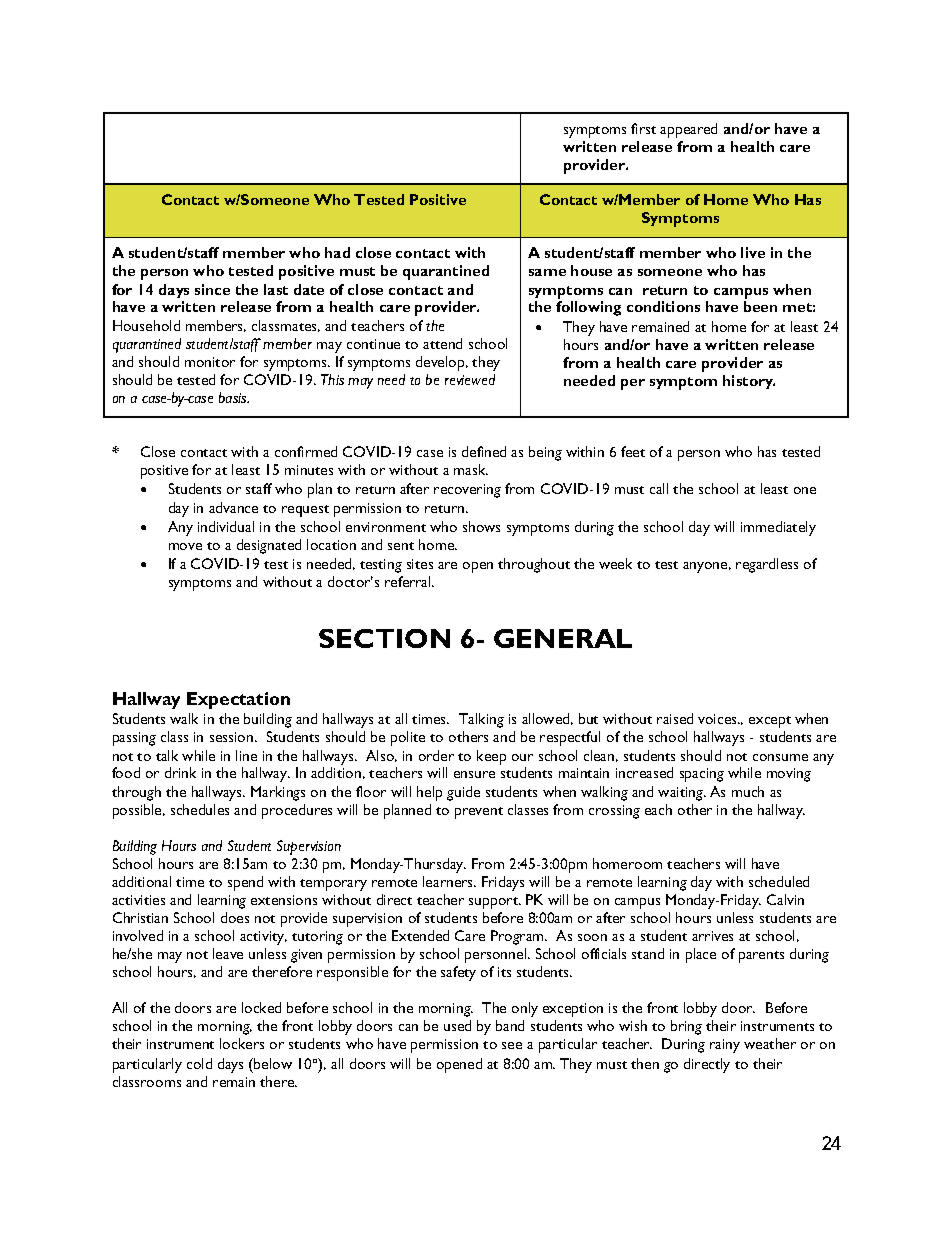  Describe the element at coordinates (725, 1046) in the document. I see `rainy` at that location.
